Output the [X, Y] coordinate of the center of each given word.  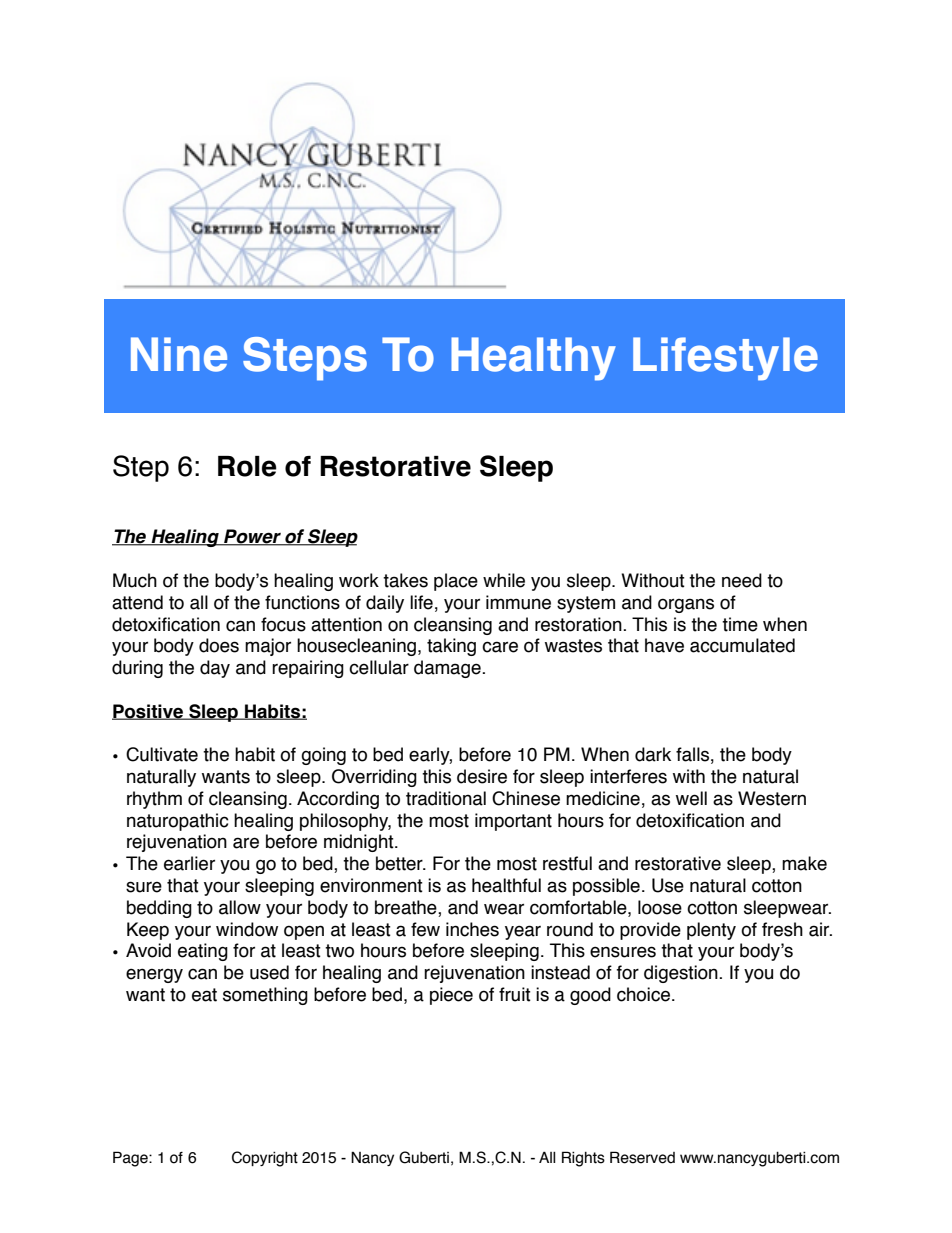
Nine [179, 354]
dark [653, 754]
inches [472, 929]
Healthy [533, 359]
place [456, 582]
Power [252, 537]
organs [686, 605]
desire [482, 776]
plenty [711, 931]
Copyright [265, 1159]
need [742, 580]
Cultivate [162, 754]
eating [203, 952]
